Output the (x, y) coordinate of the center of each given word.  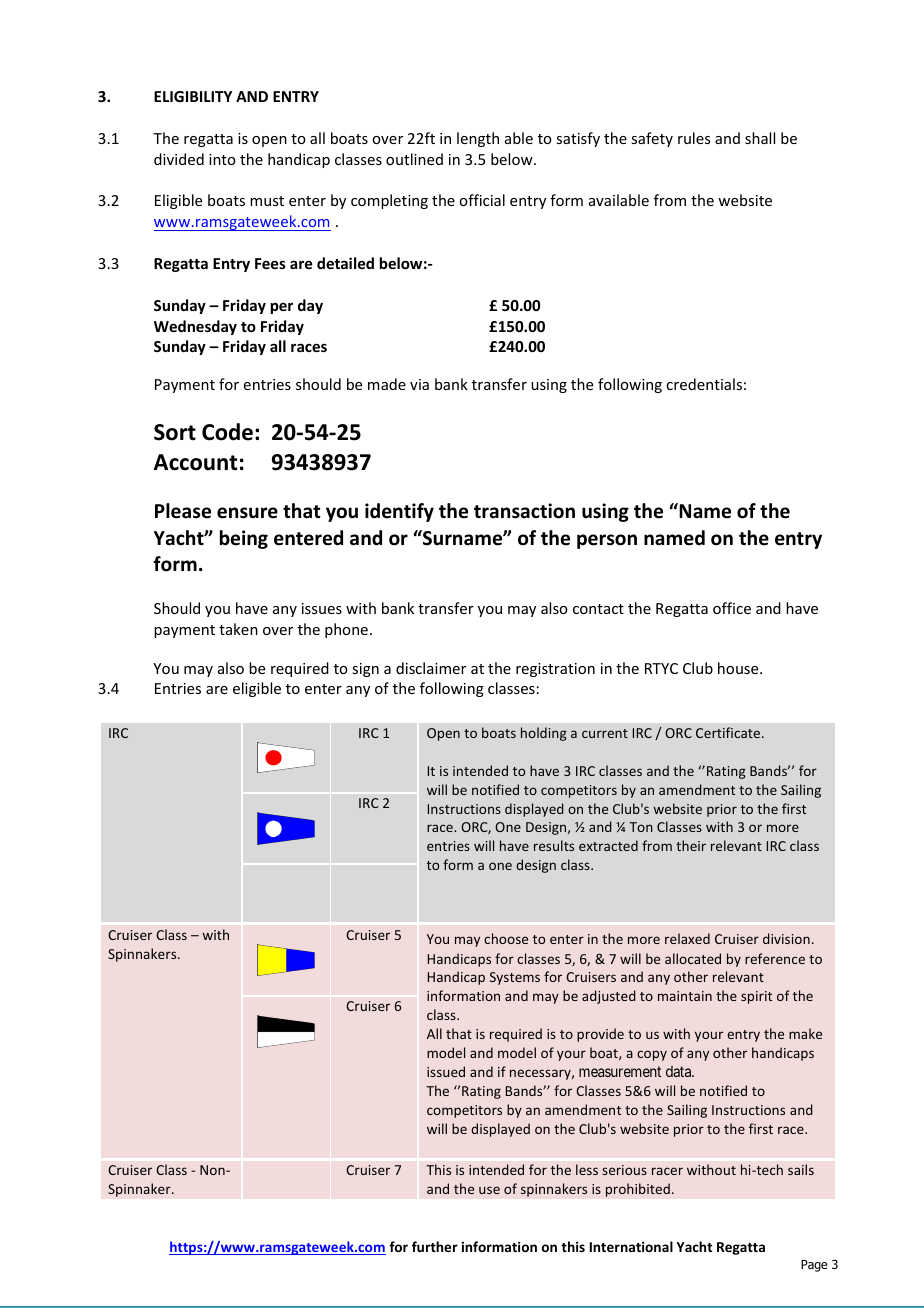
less (587, 1169)
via (419, 384)
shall (760, 138)
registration (555, 670)
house (739, 668)
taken (238, 629)
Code (227, 432)
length (478, 139)
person (607, 541)
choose (506, 938)
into (222, 159)
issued (446, 1071)
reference (775, 958)
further (435, 1246)
